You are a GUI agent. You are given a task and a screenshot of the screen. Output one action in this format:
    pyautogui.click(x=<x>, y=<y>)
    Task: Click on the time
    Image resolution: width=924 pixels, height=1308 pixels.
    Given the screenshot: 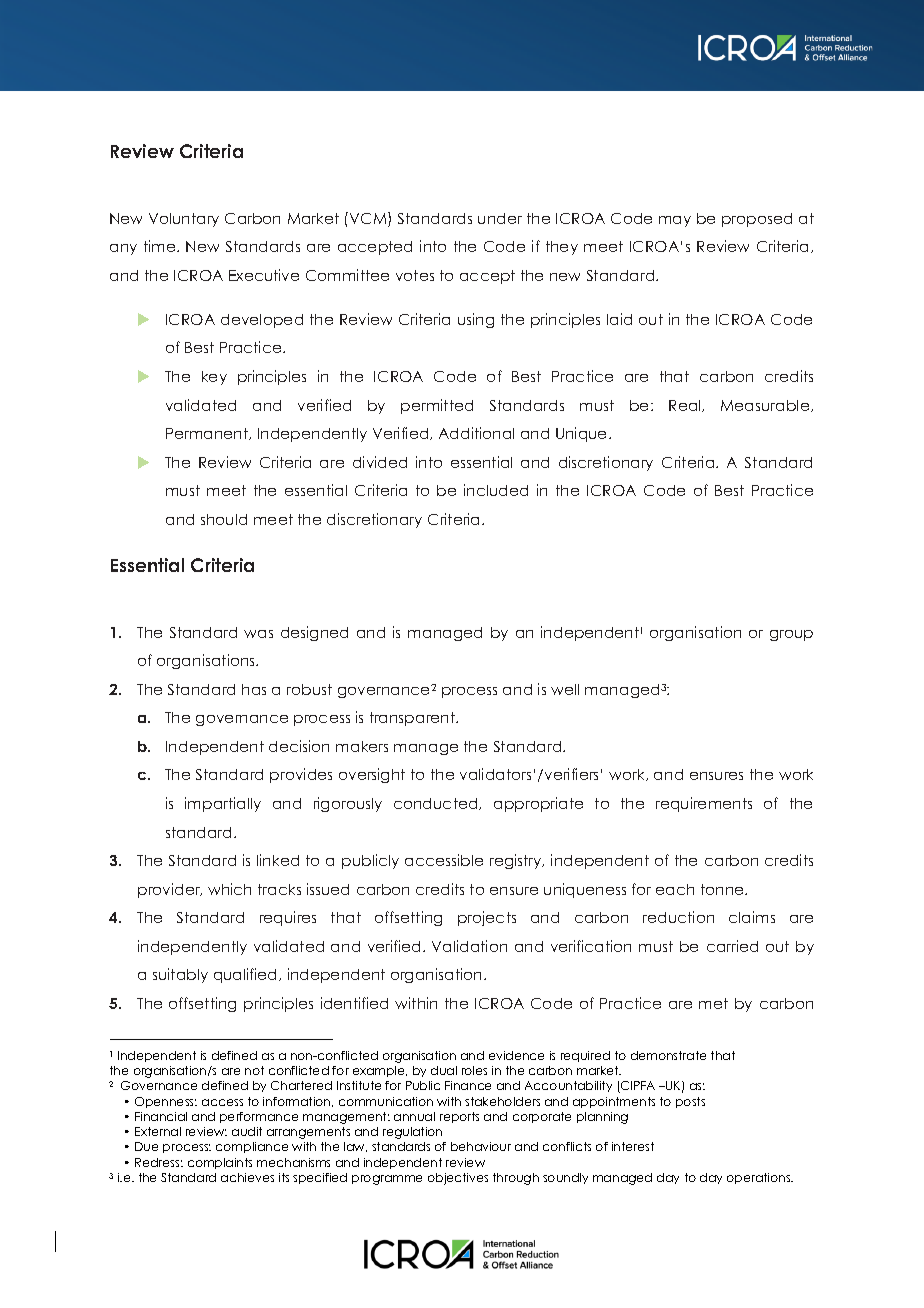 What is the action you would take?
    pyautogui.click(x=161, y=246)
